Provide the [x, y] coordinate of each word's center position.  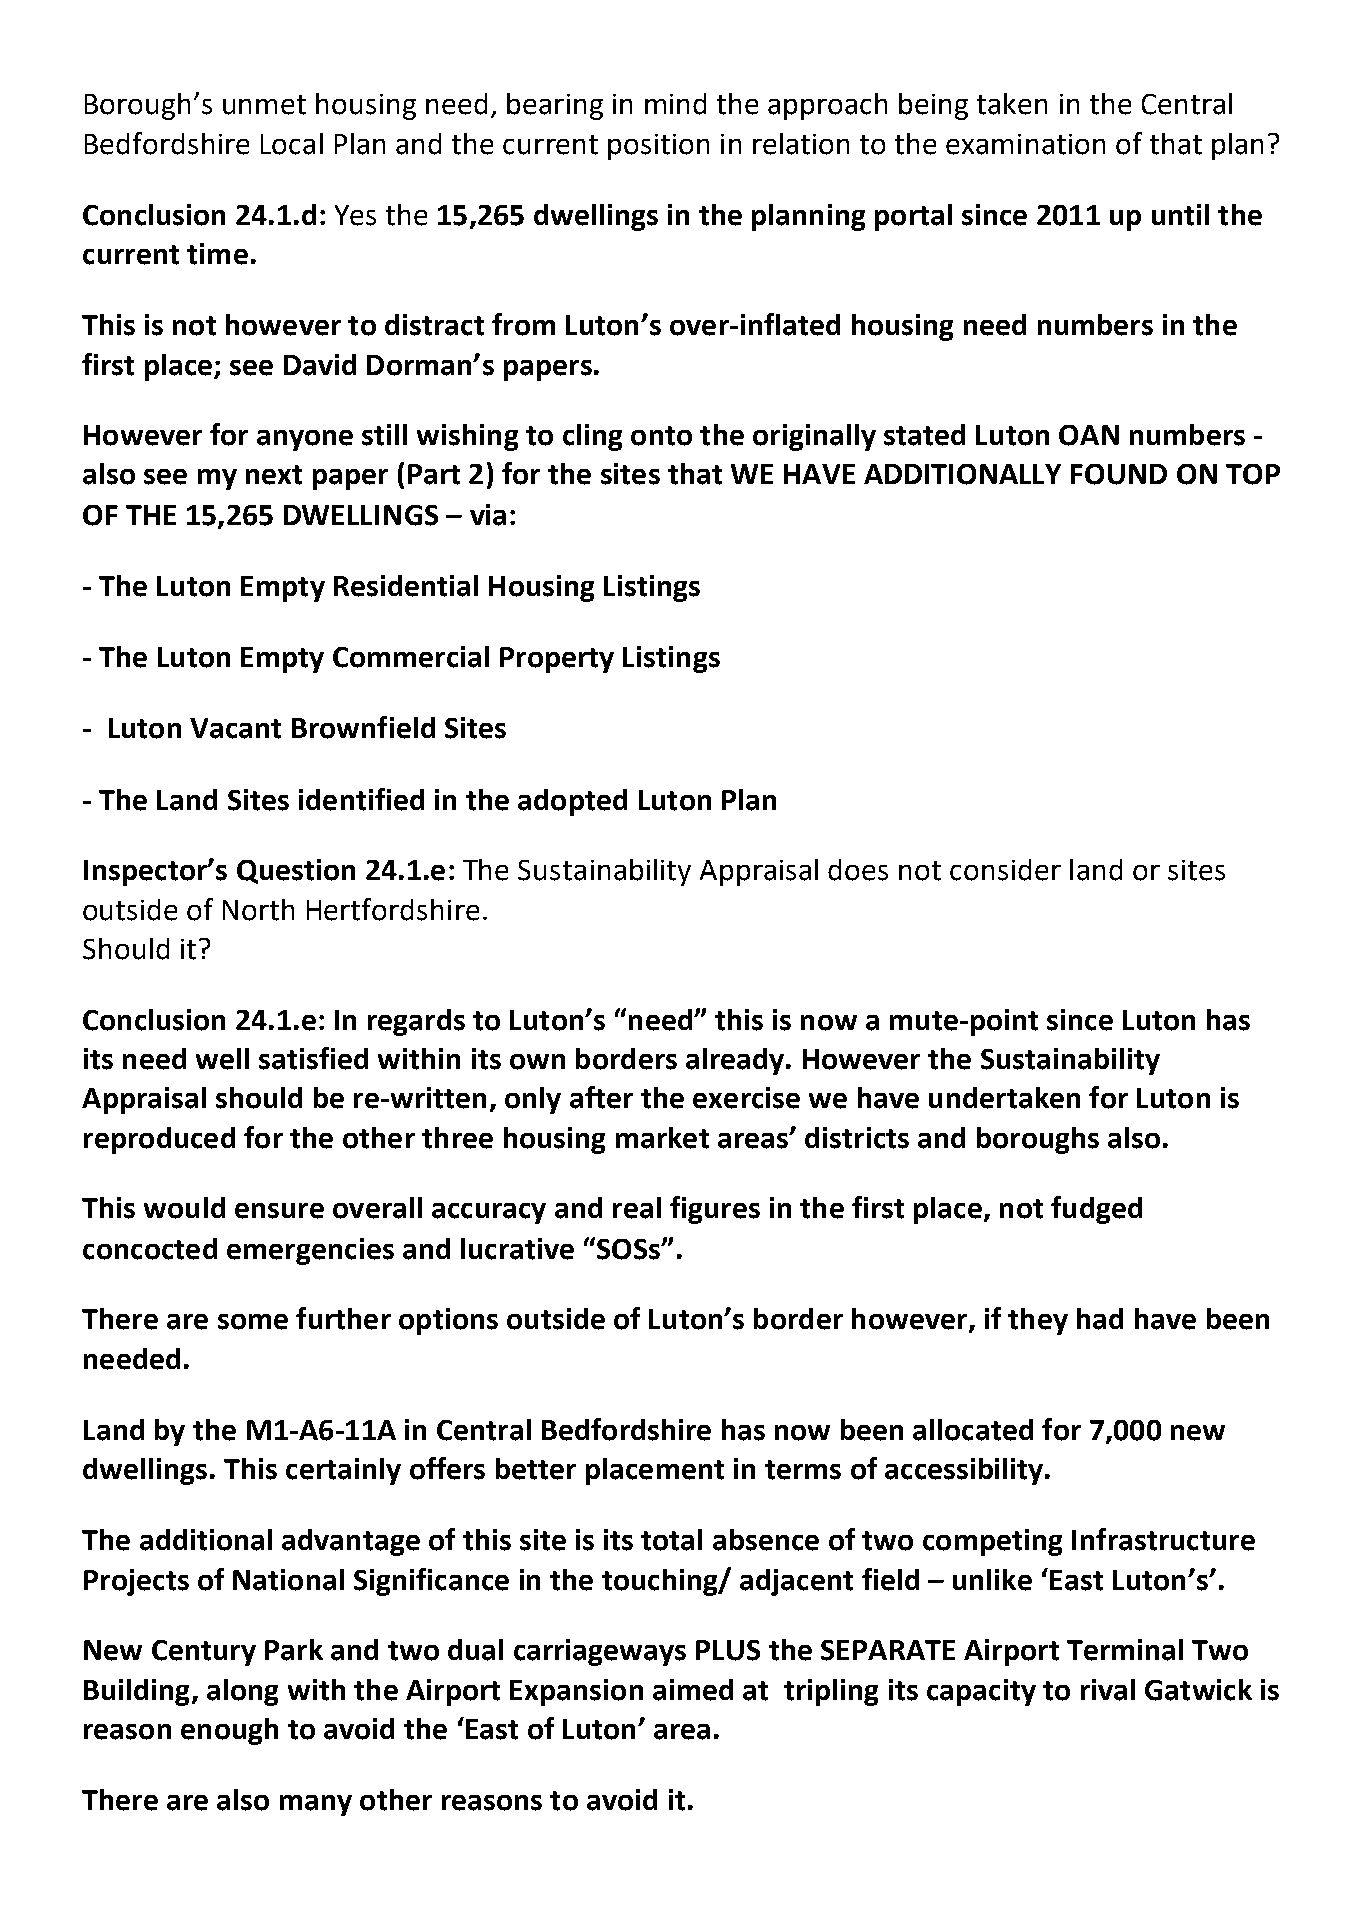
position [658, 147]
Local [292, 144]
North [258, 910]
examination [1025, 144]
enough [229, 1731]
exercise [746, 1098]
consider [1005, 870]
